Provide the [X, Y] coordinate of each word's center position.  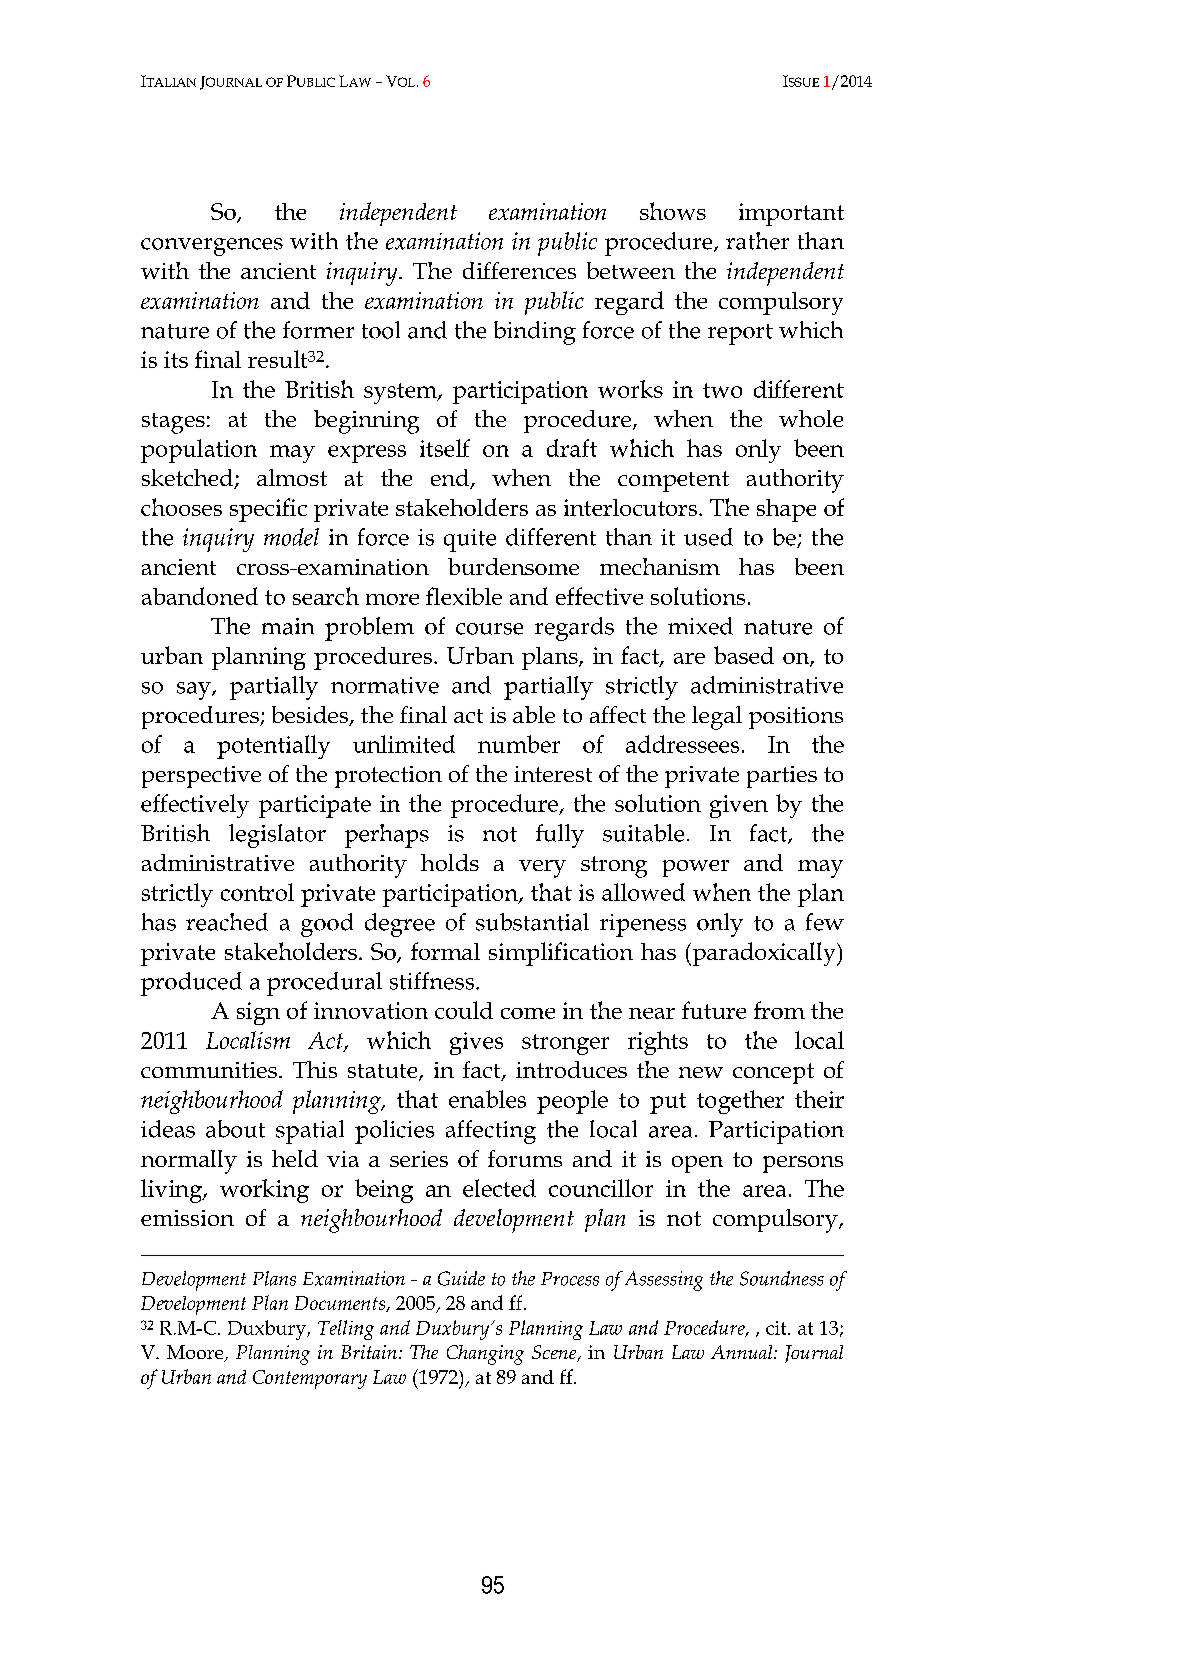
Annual [743, 1352]
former [318, 330]
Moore [196, 1353]
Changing [485, 1355]
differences [519, 270]
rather [757, 241]
